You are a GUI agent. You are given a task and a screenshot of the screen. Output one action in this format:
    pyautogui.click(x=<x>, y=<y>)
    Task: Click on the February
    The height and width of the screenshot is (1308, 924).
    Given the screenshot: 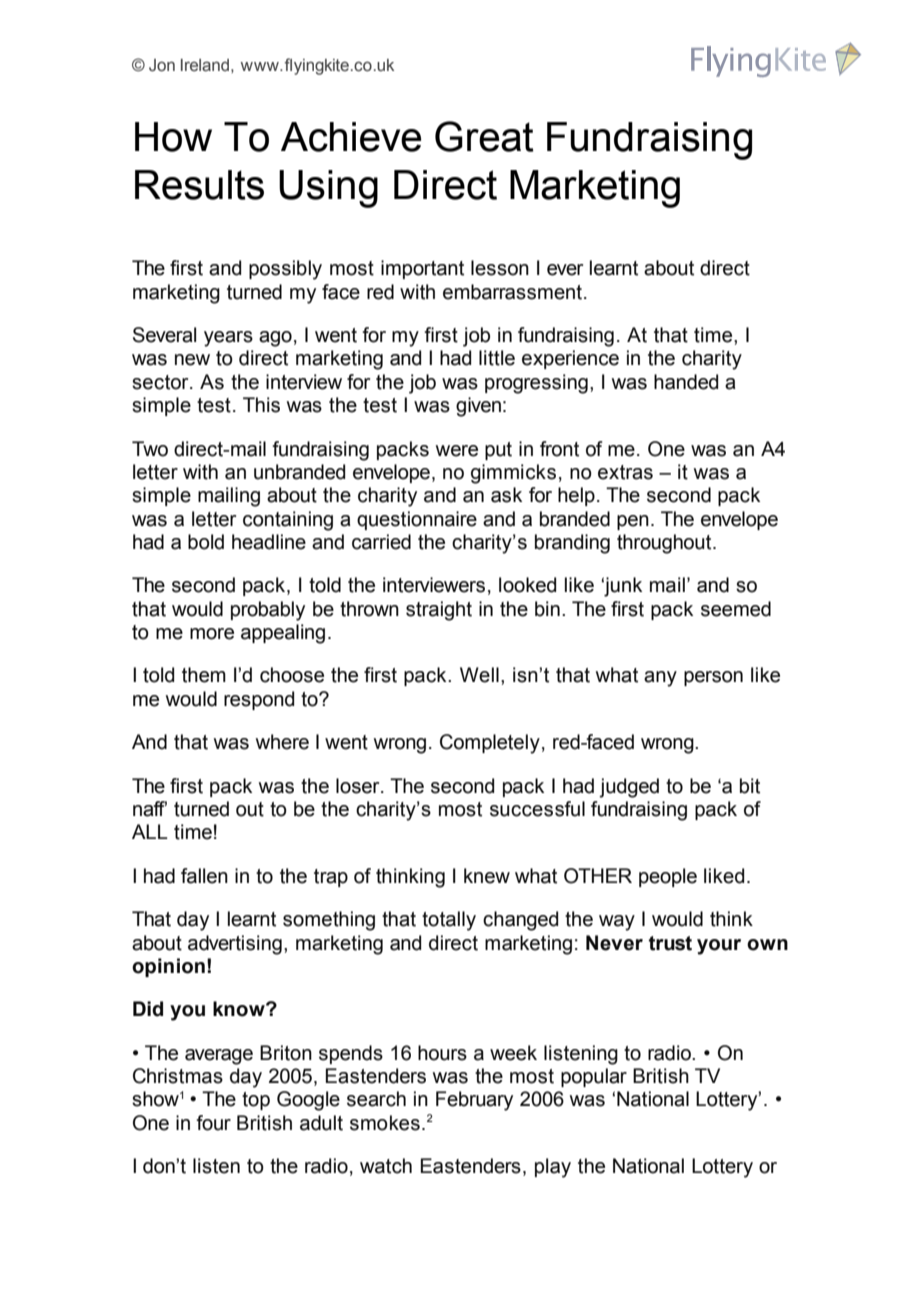 What is the action you would take?
    pyautogui.click(x=474, y=1101)
